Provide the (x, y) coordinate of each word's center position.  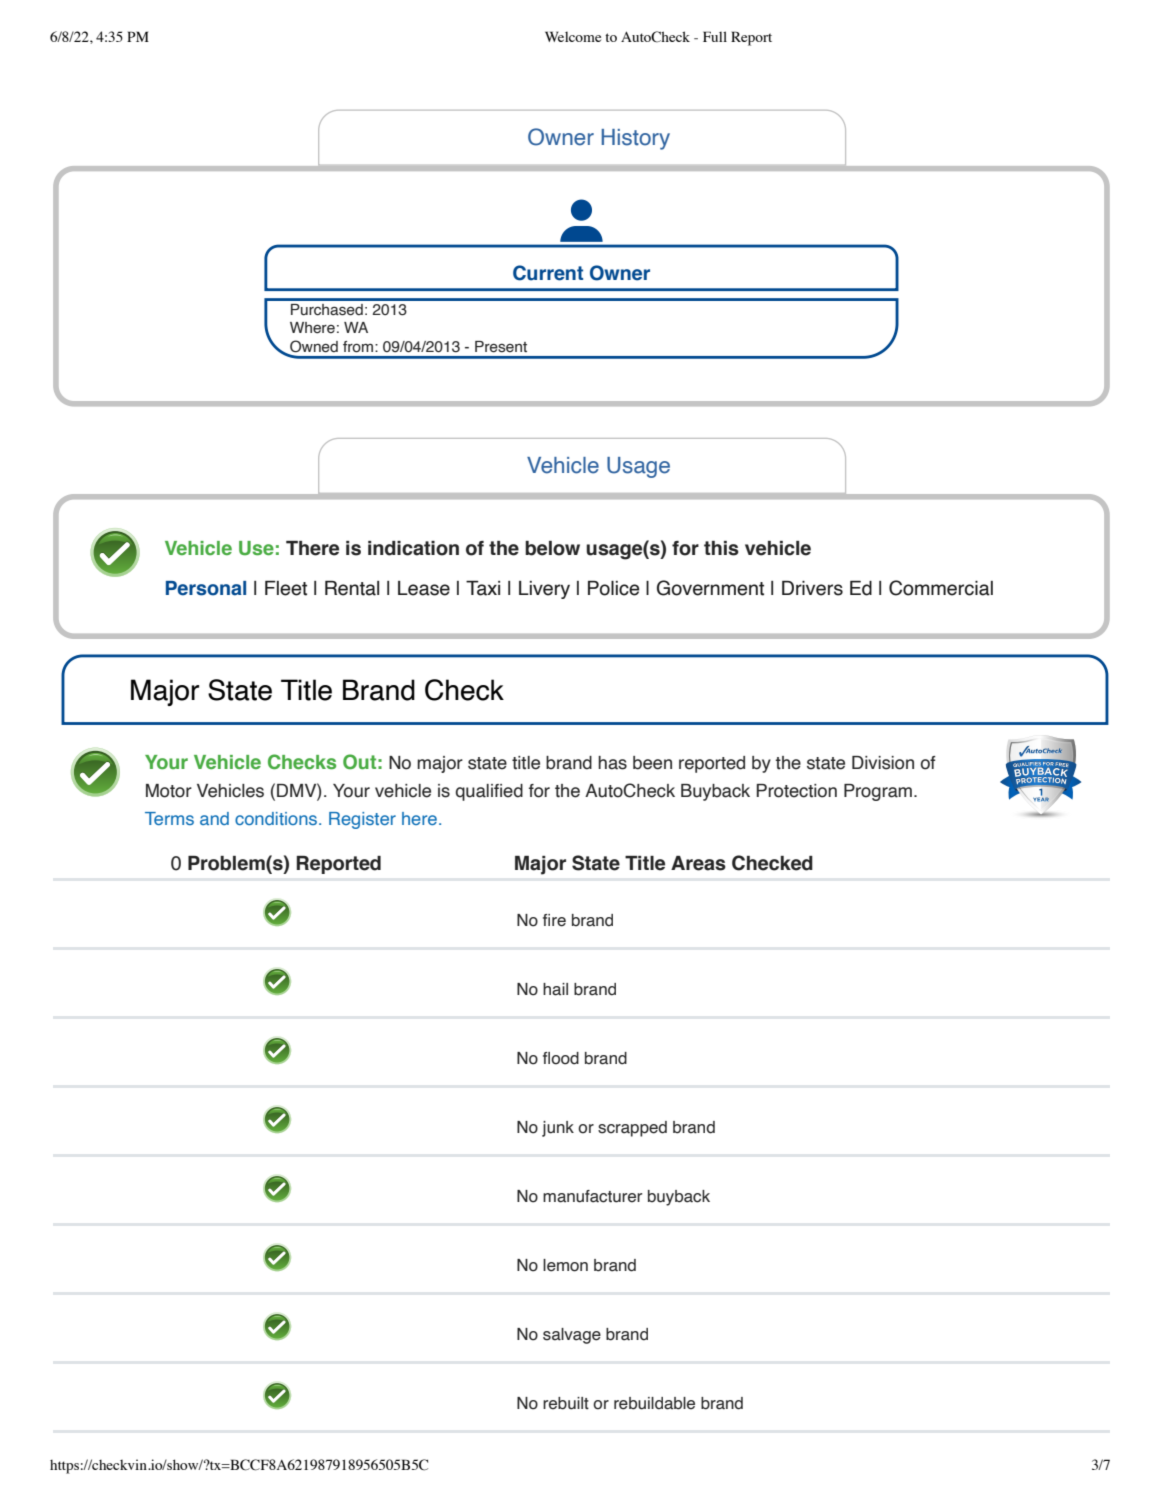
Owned (314, 346)
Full (715, 36)
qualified (489, 792)
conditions (276, 818)
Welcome (573, 36)
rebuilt (566, 1403)
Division (883, 763)
